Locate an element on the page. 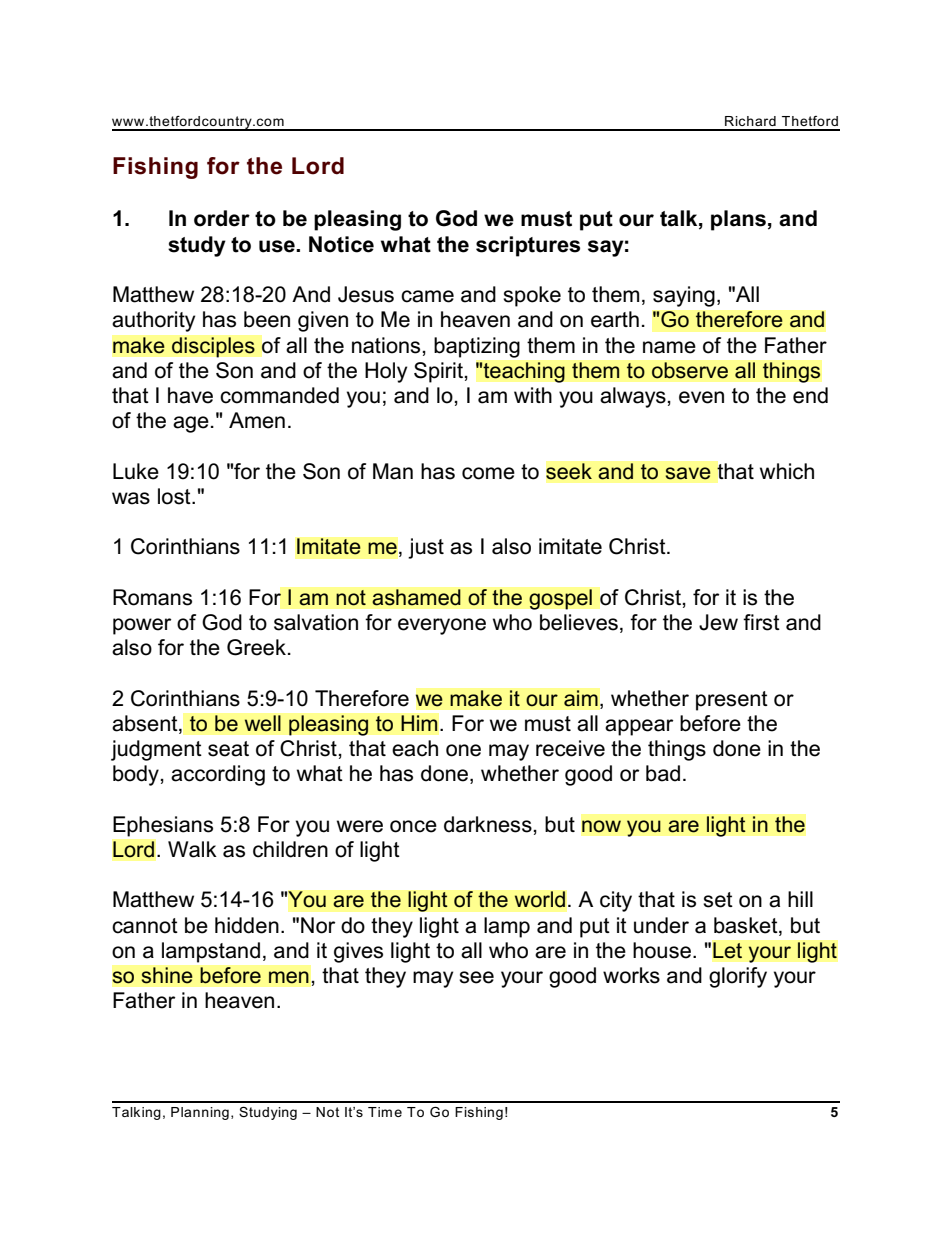 This page has height=1233, width=952. present is located at coordinates (732, 701).
